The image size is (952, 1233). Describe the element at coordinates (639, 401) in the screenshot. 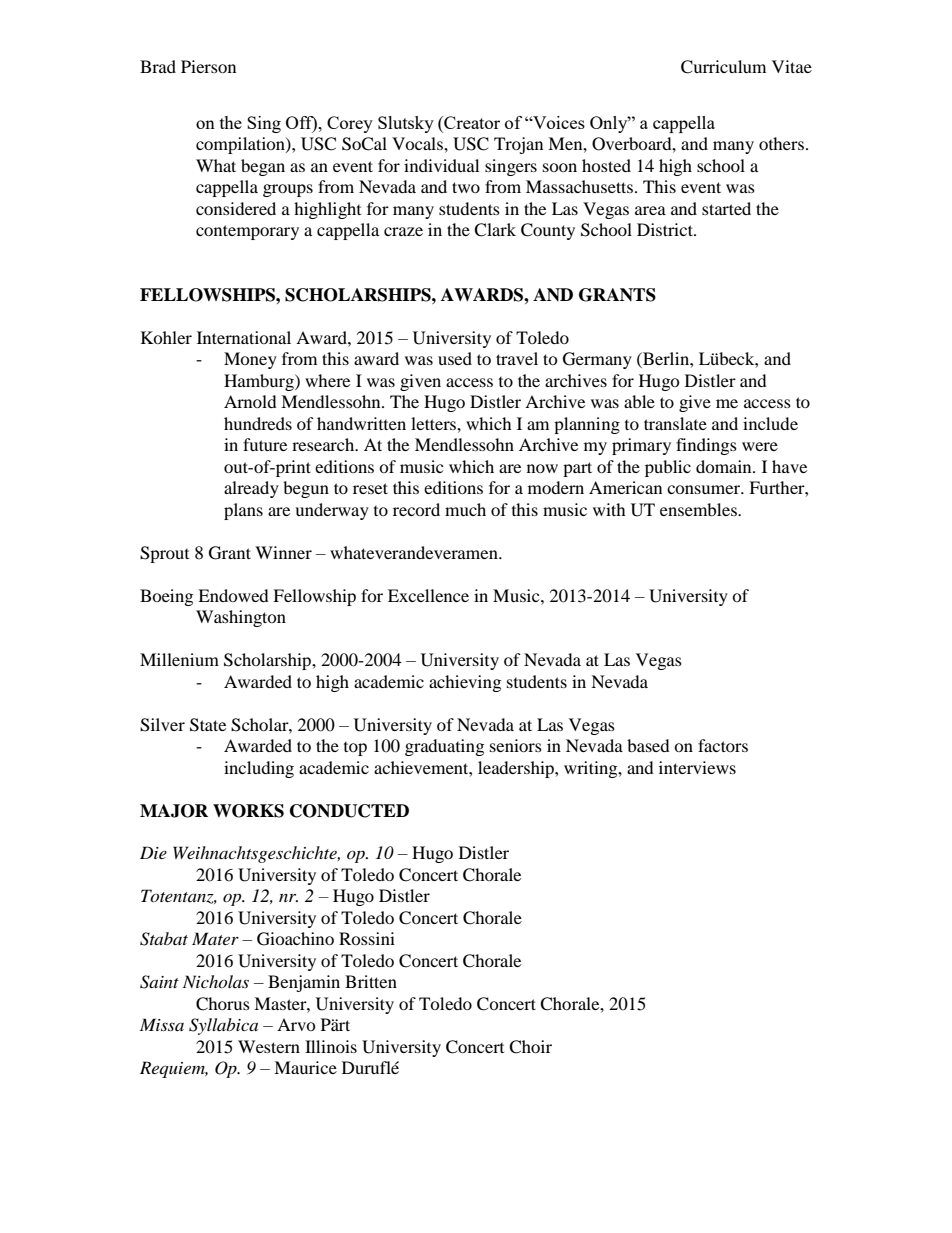

I see `able` at that location.
